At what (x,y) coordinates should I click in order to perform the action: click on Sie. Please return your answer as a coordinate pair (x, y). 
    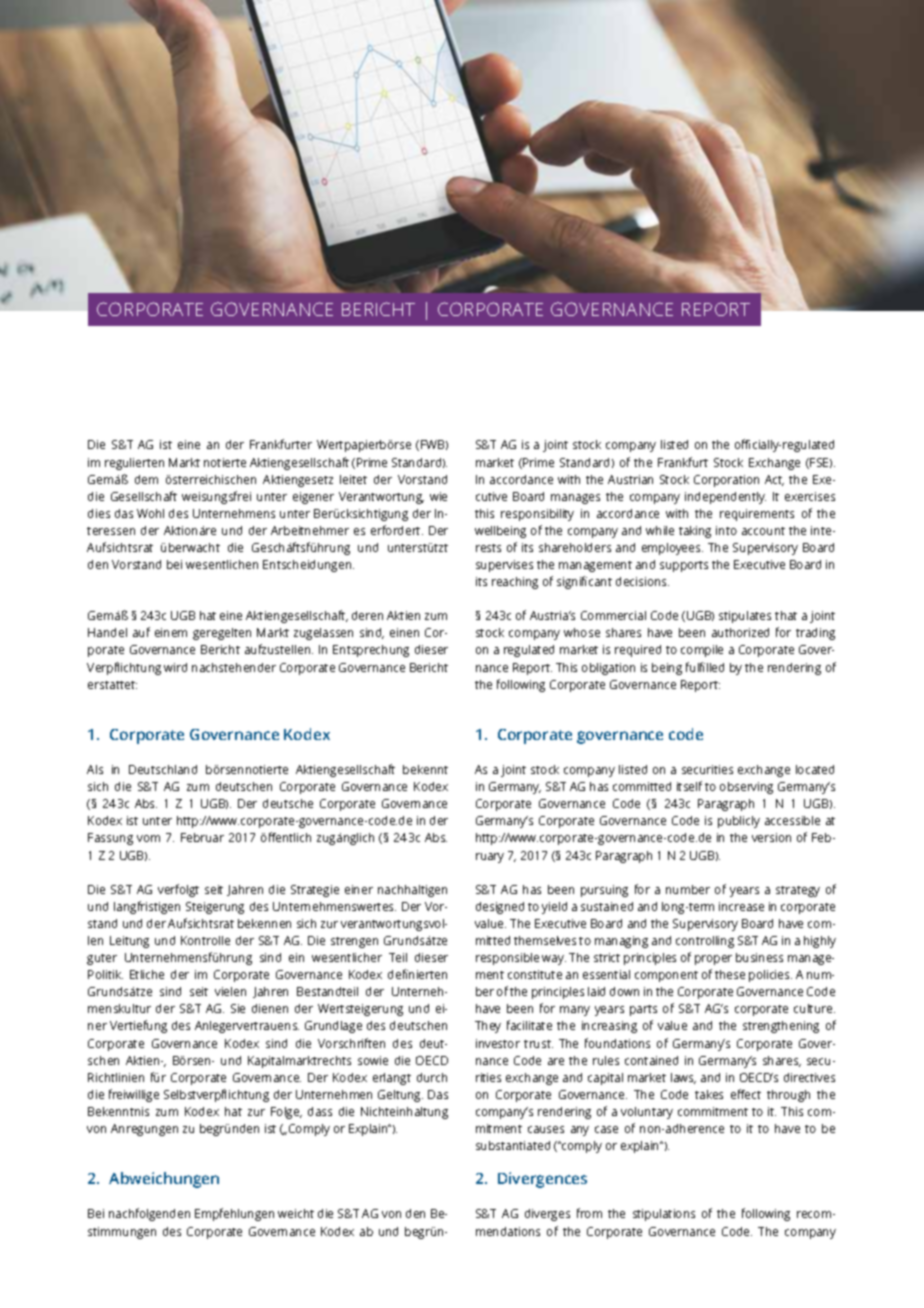
    Looking at the image, I should click on (238, 1008).
